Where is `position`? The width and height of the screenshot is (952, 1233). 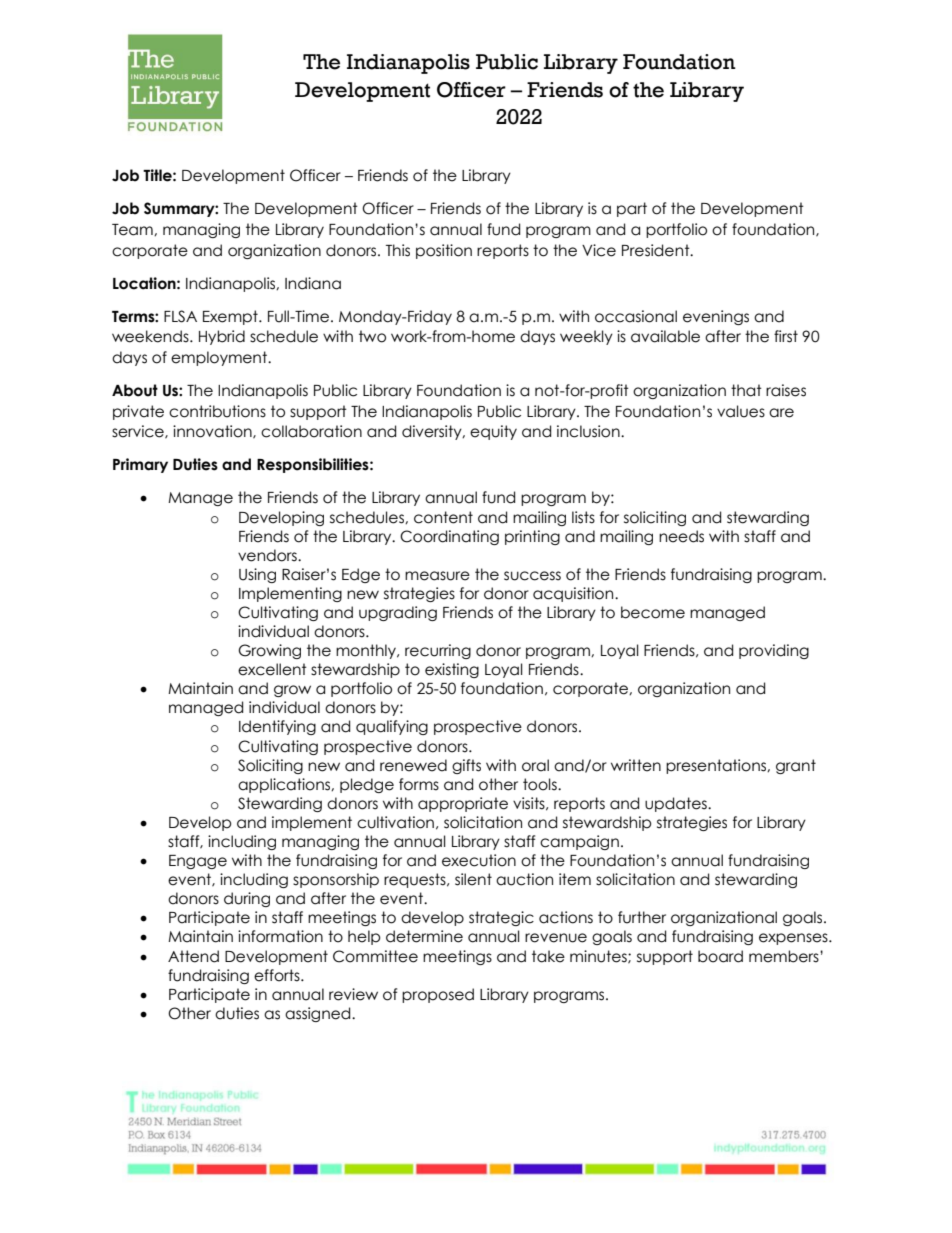 position is located at coordinates (444, 251).
